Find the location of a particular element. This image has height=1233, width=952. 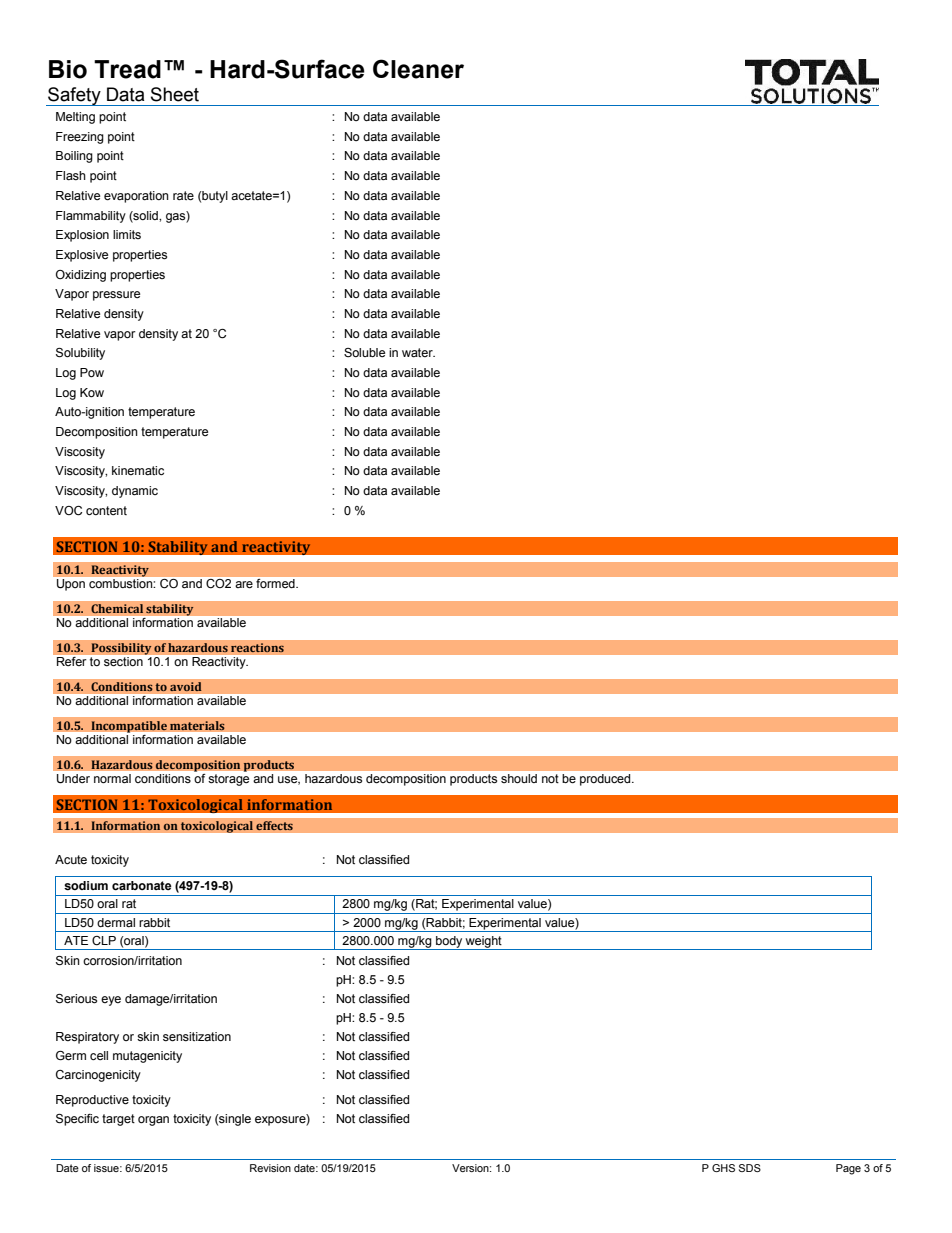

water is located at coordinates (418, 353).
